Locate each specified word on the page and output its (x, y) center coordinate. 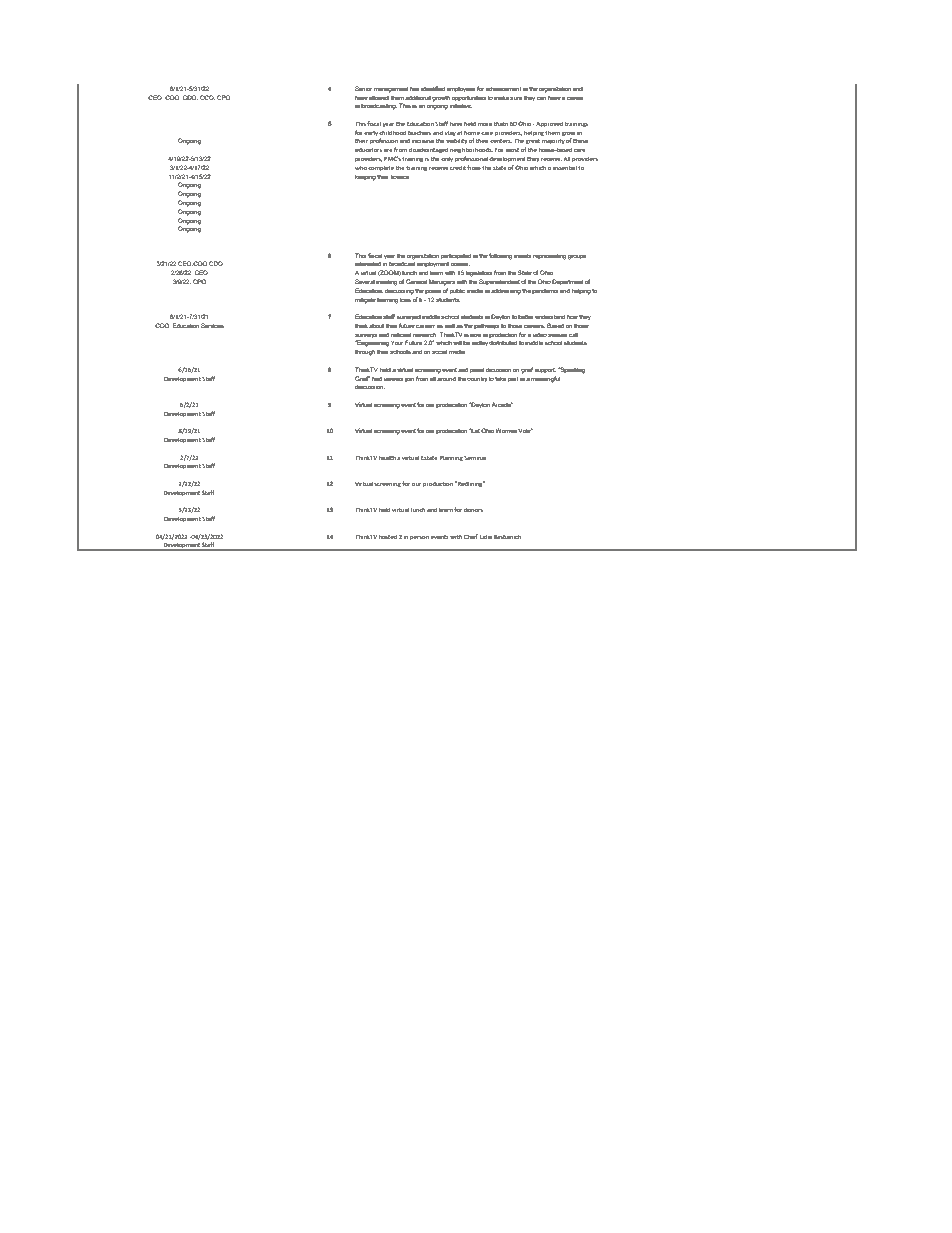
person (419, 537)
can (541, 98)
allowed (379, 97)
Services (212, 325)
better (525, 317)
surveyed (409, 317)
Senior (363, 88)
